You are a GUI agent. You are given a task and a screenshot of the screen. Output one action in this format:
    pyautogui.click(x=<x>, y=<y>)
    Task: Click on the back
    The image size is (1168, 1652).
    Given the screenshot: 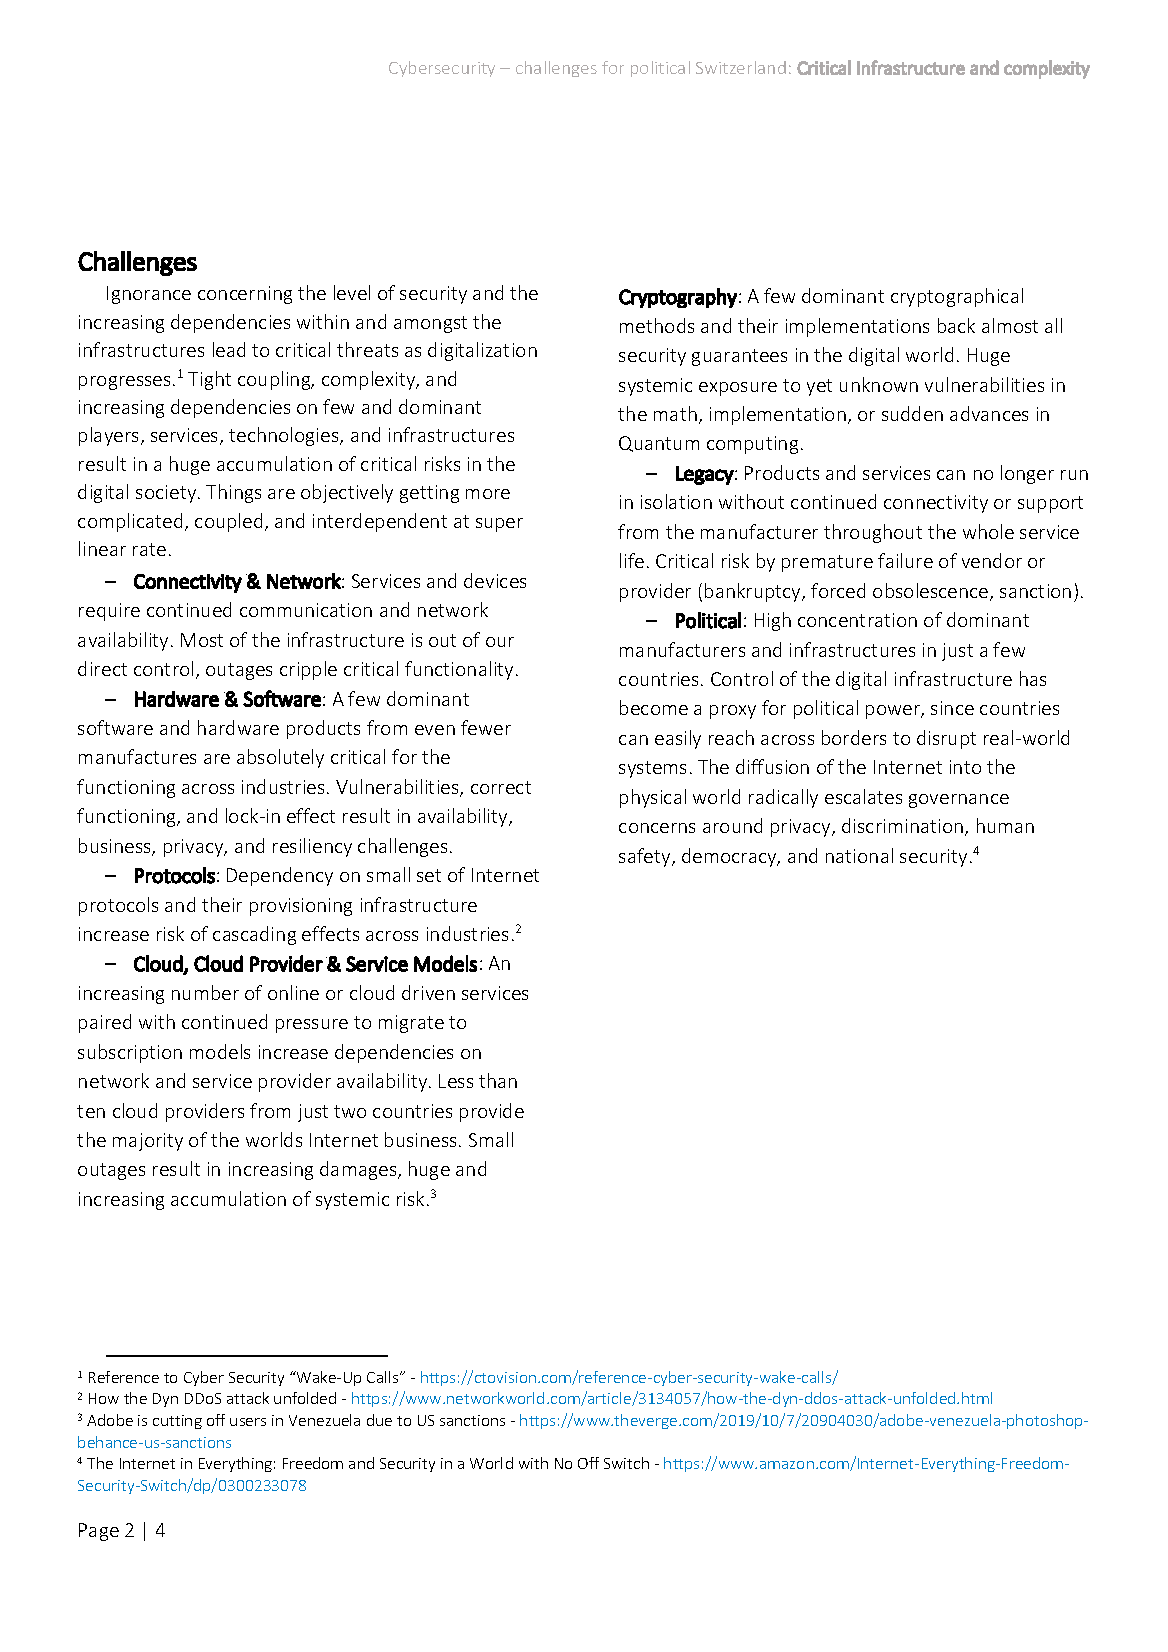 What is the action you would take?
    pyautogui.click(x=956, y=325)
